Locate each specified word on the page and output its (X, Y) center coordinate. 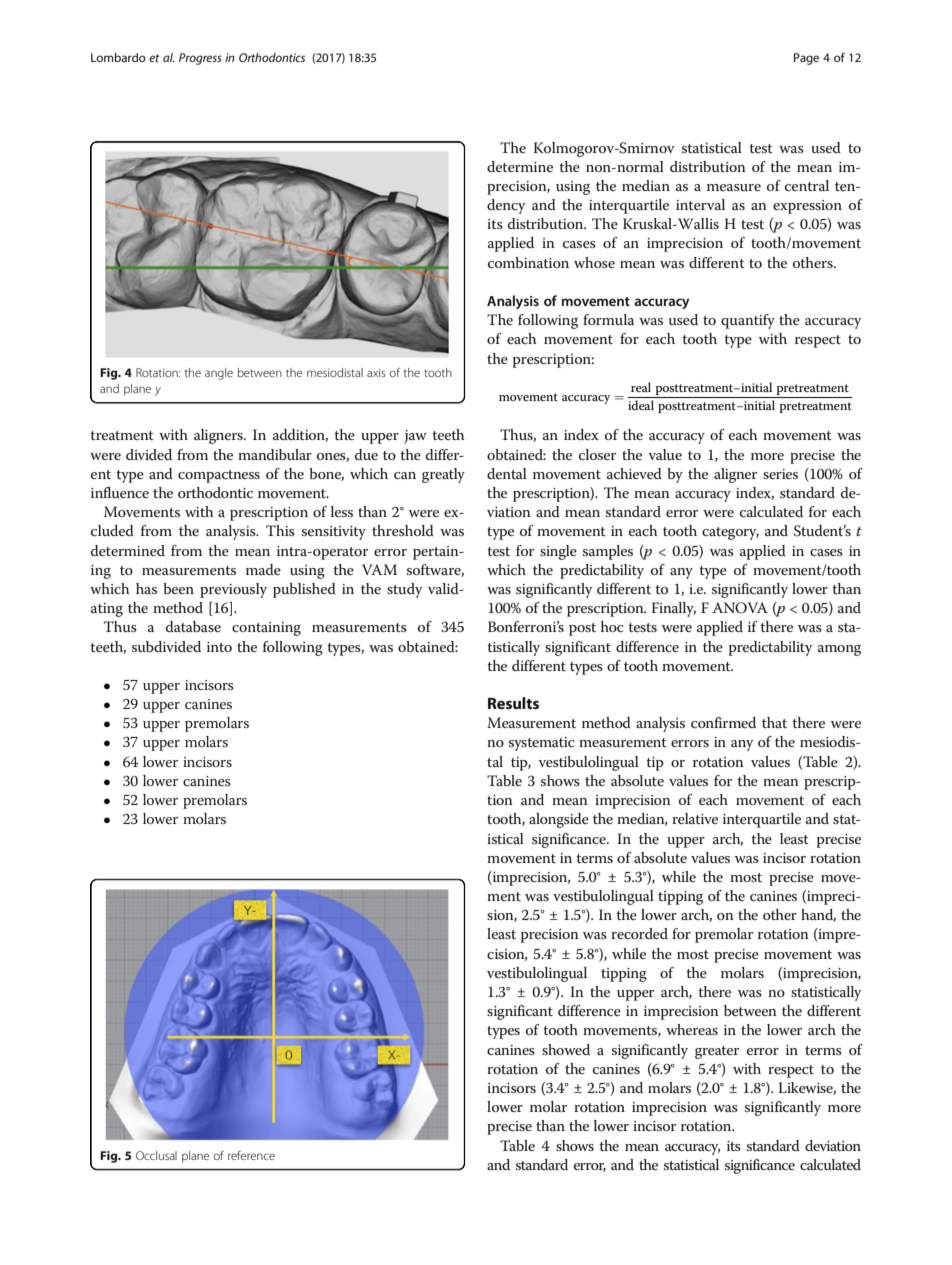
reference (251, 1155)
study (404, 590)
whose (594, 262)
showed (566, 1049)
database (193, 626)
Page (806, 59)
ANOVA (740, 608)
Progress (200, 59)
